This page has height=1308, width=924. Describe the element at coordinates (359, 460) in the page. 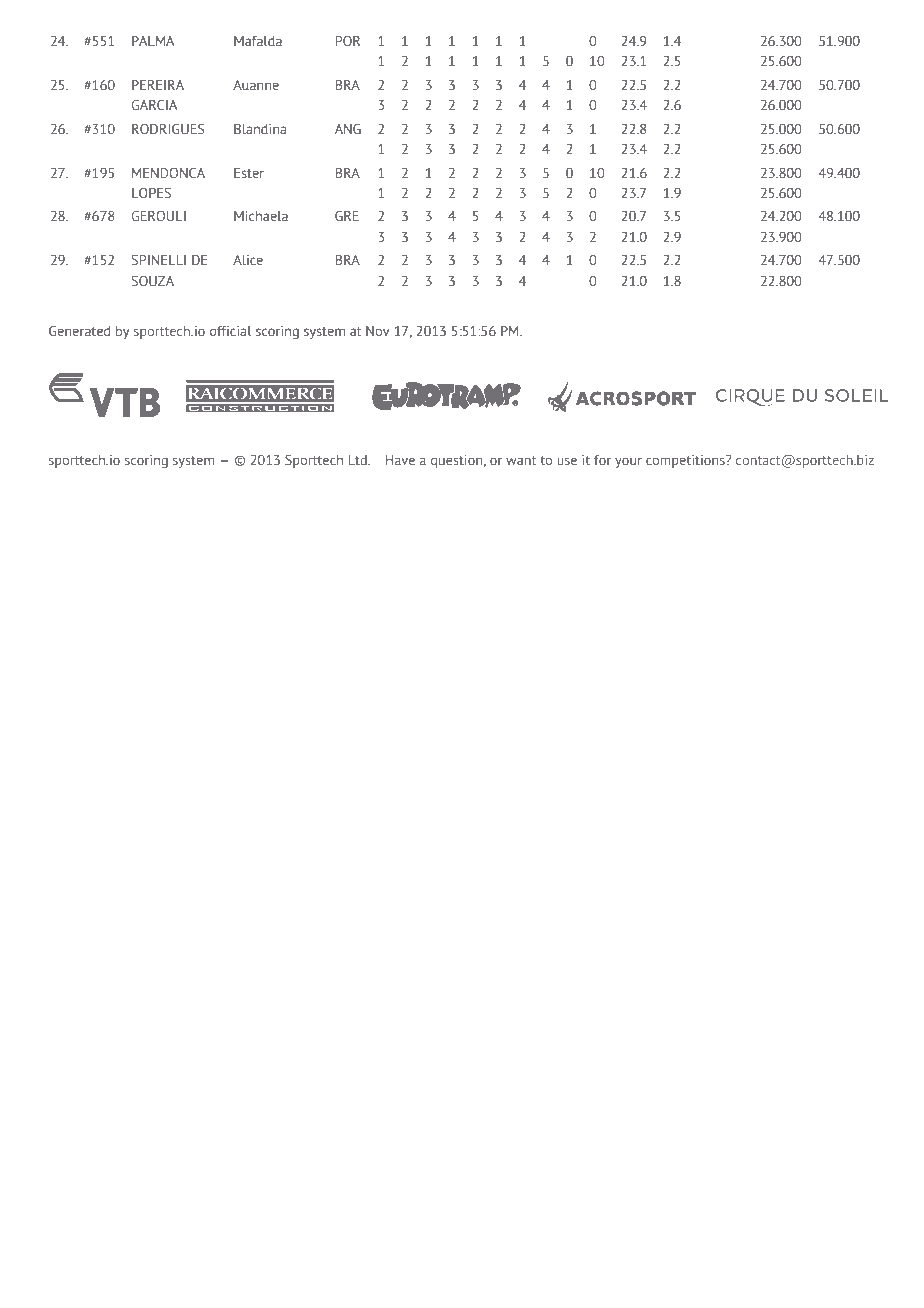

I see `Ltd` at that location.
